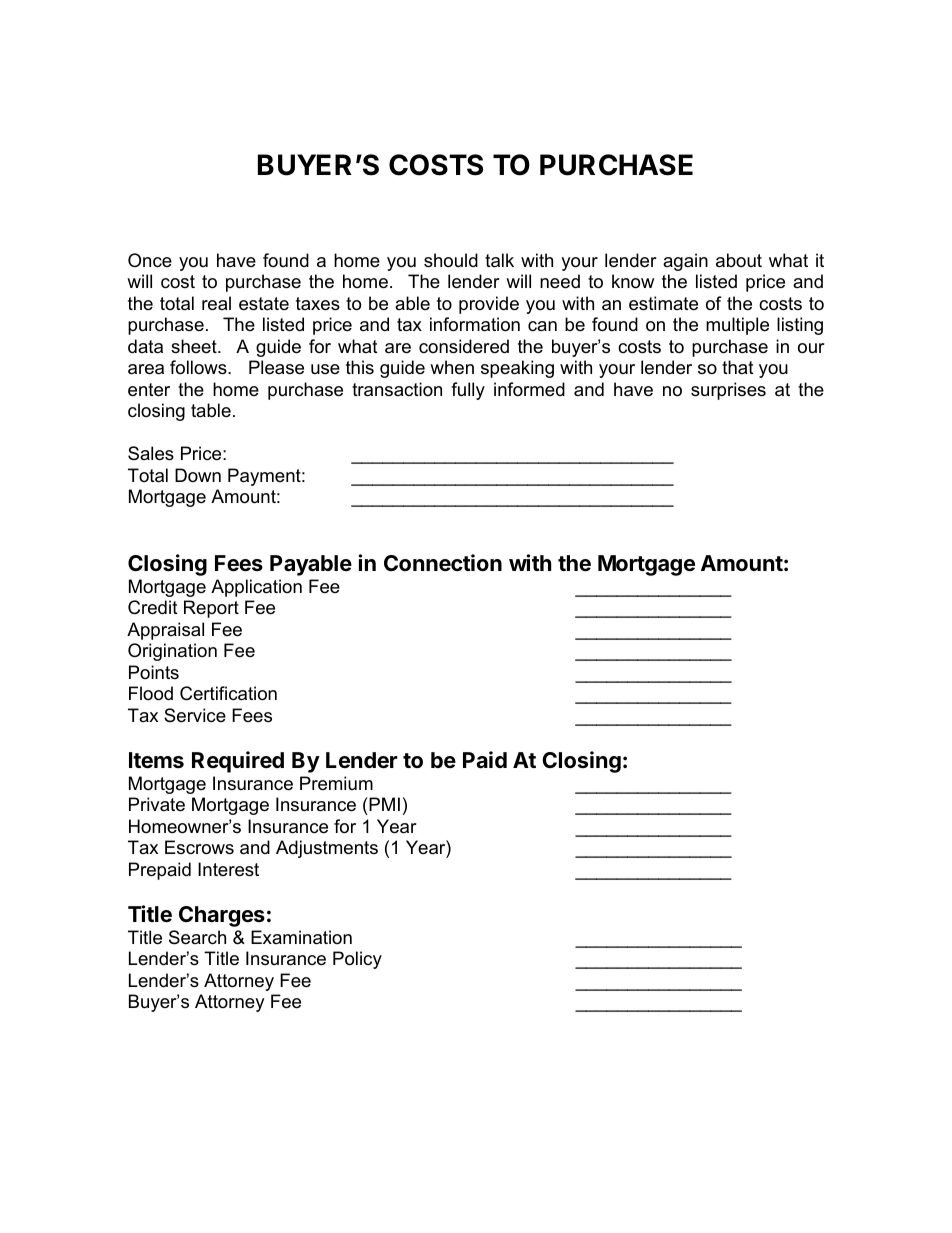 The width and height of the screenshot is (952, 1233). Describe the element at coordinates (216, 303) in the screenshot. I see `real` at that location.
